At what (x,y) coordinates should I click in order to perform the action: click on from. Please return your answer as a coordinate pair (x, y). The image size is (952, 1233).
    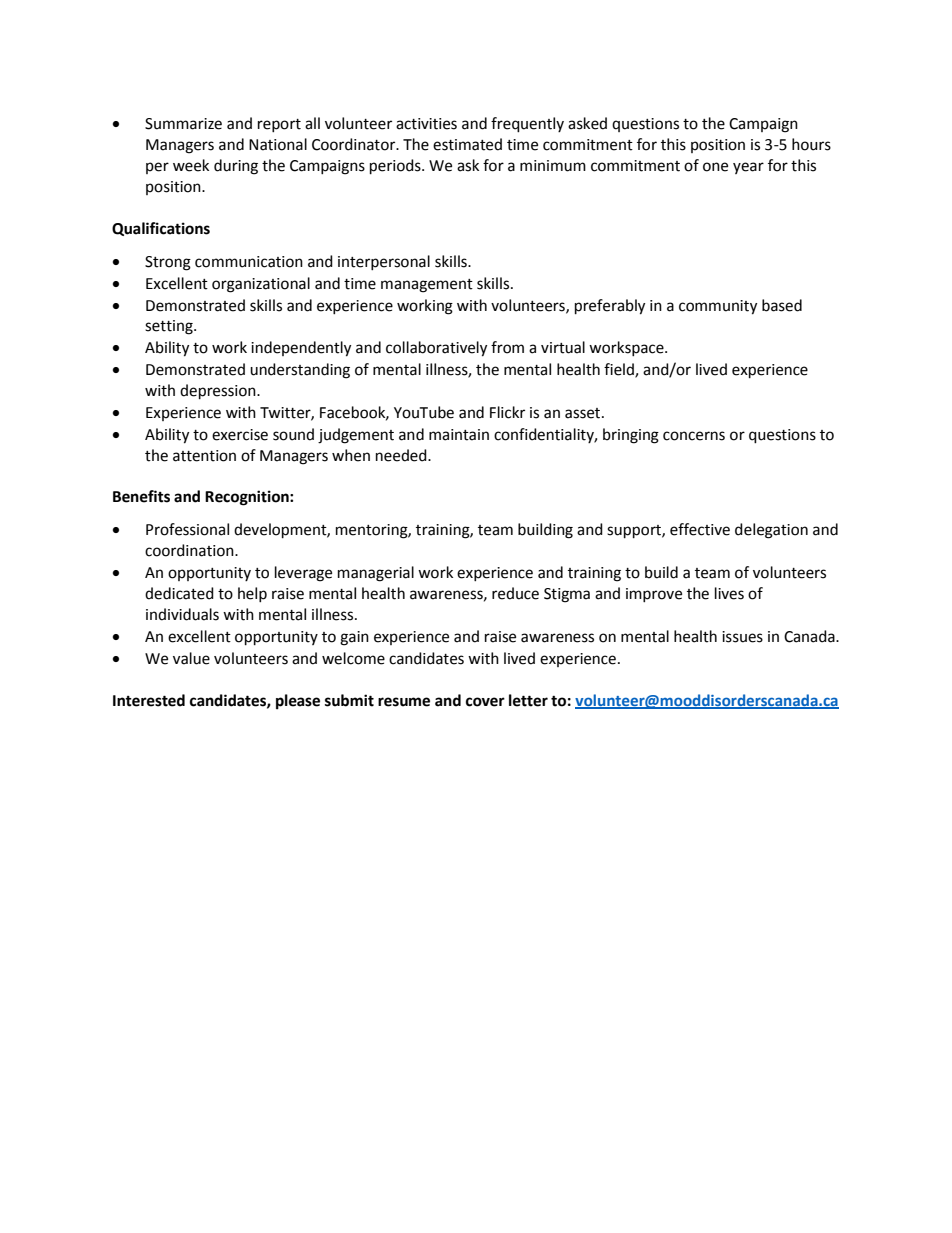
    Looking at the image, I should click on (507, 347).
